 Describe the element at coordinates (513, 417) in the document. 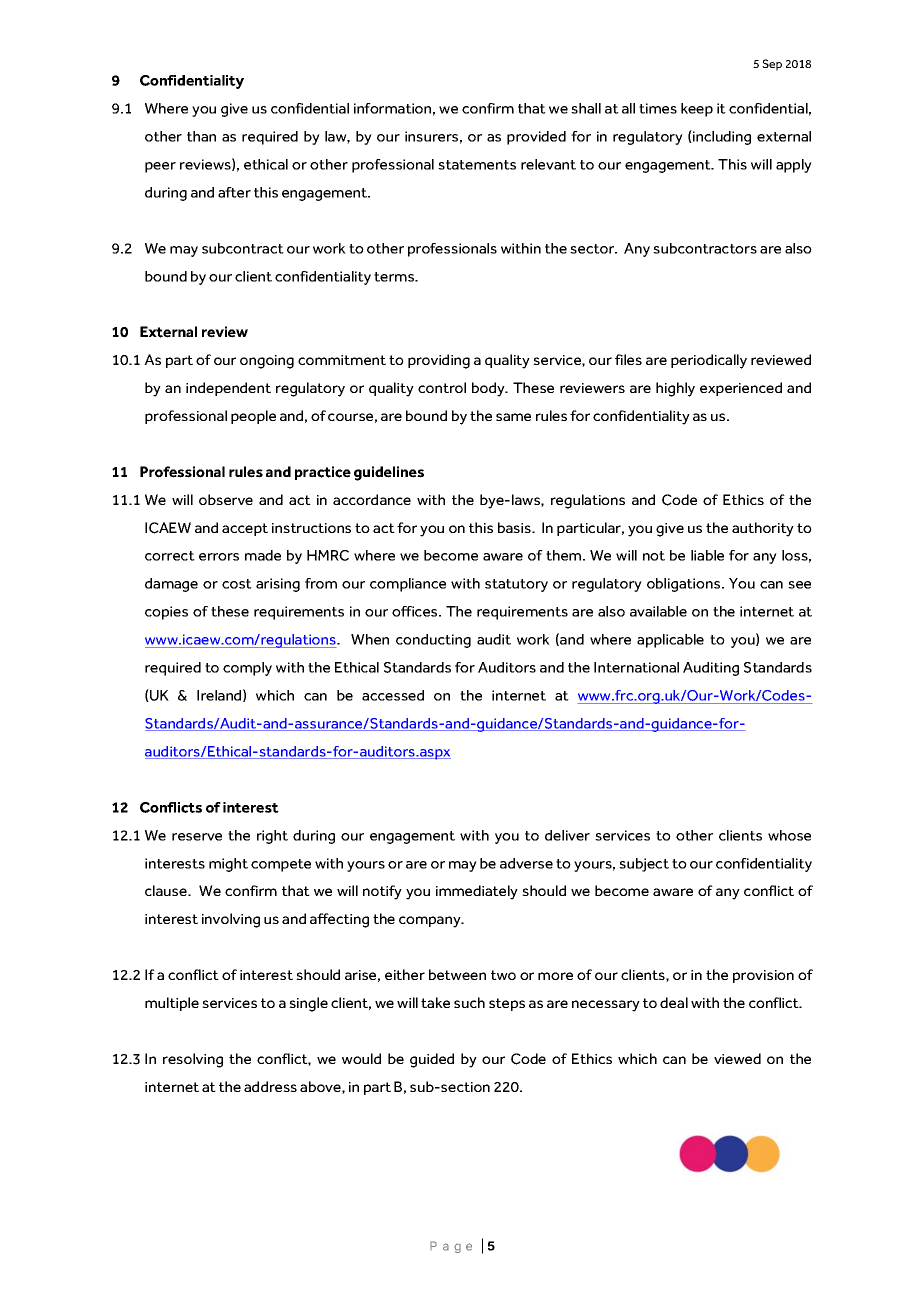

I see `same` at that location.
